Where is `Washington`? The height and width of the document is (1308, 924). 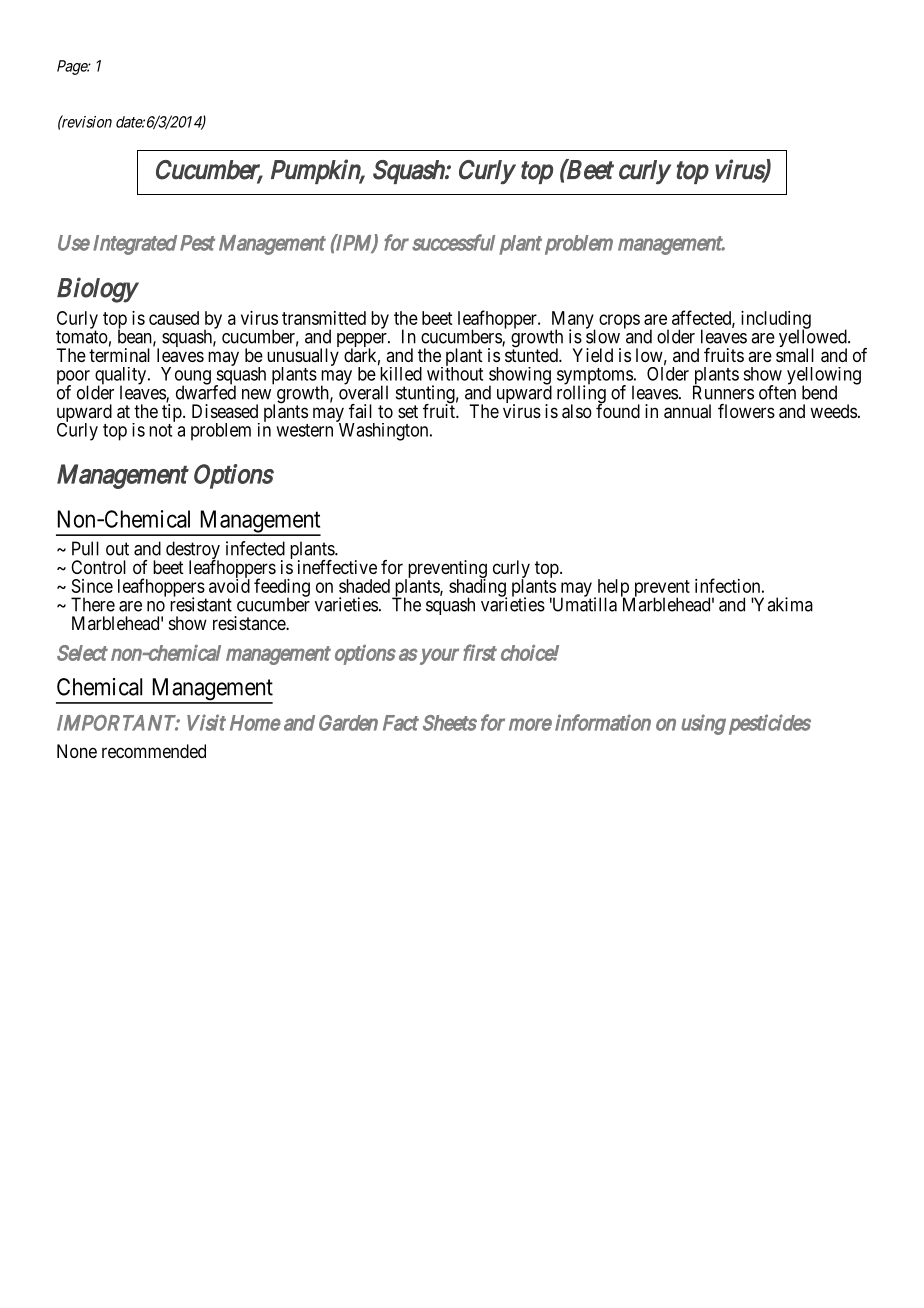 Washington is located at coordinates (383, 431).
